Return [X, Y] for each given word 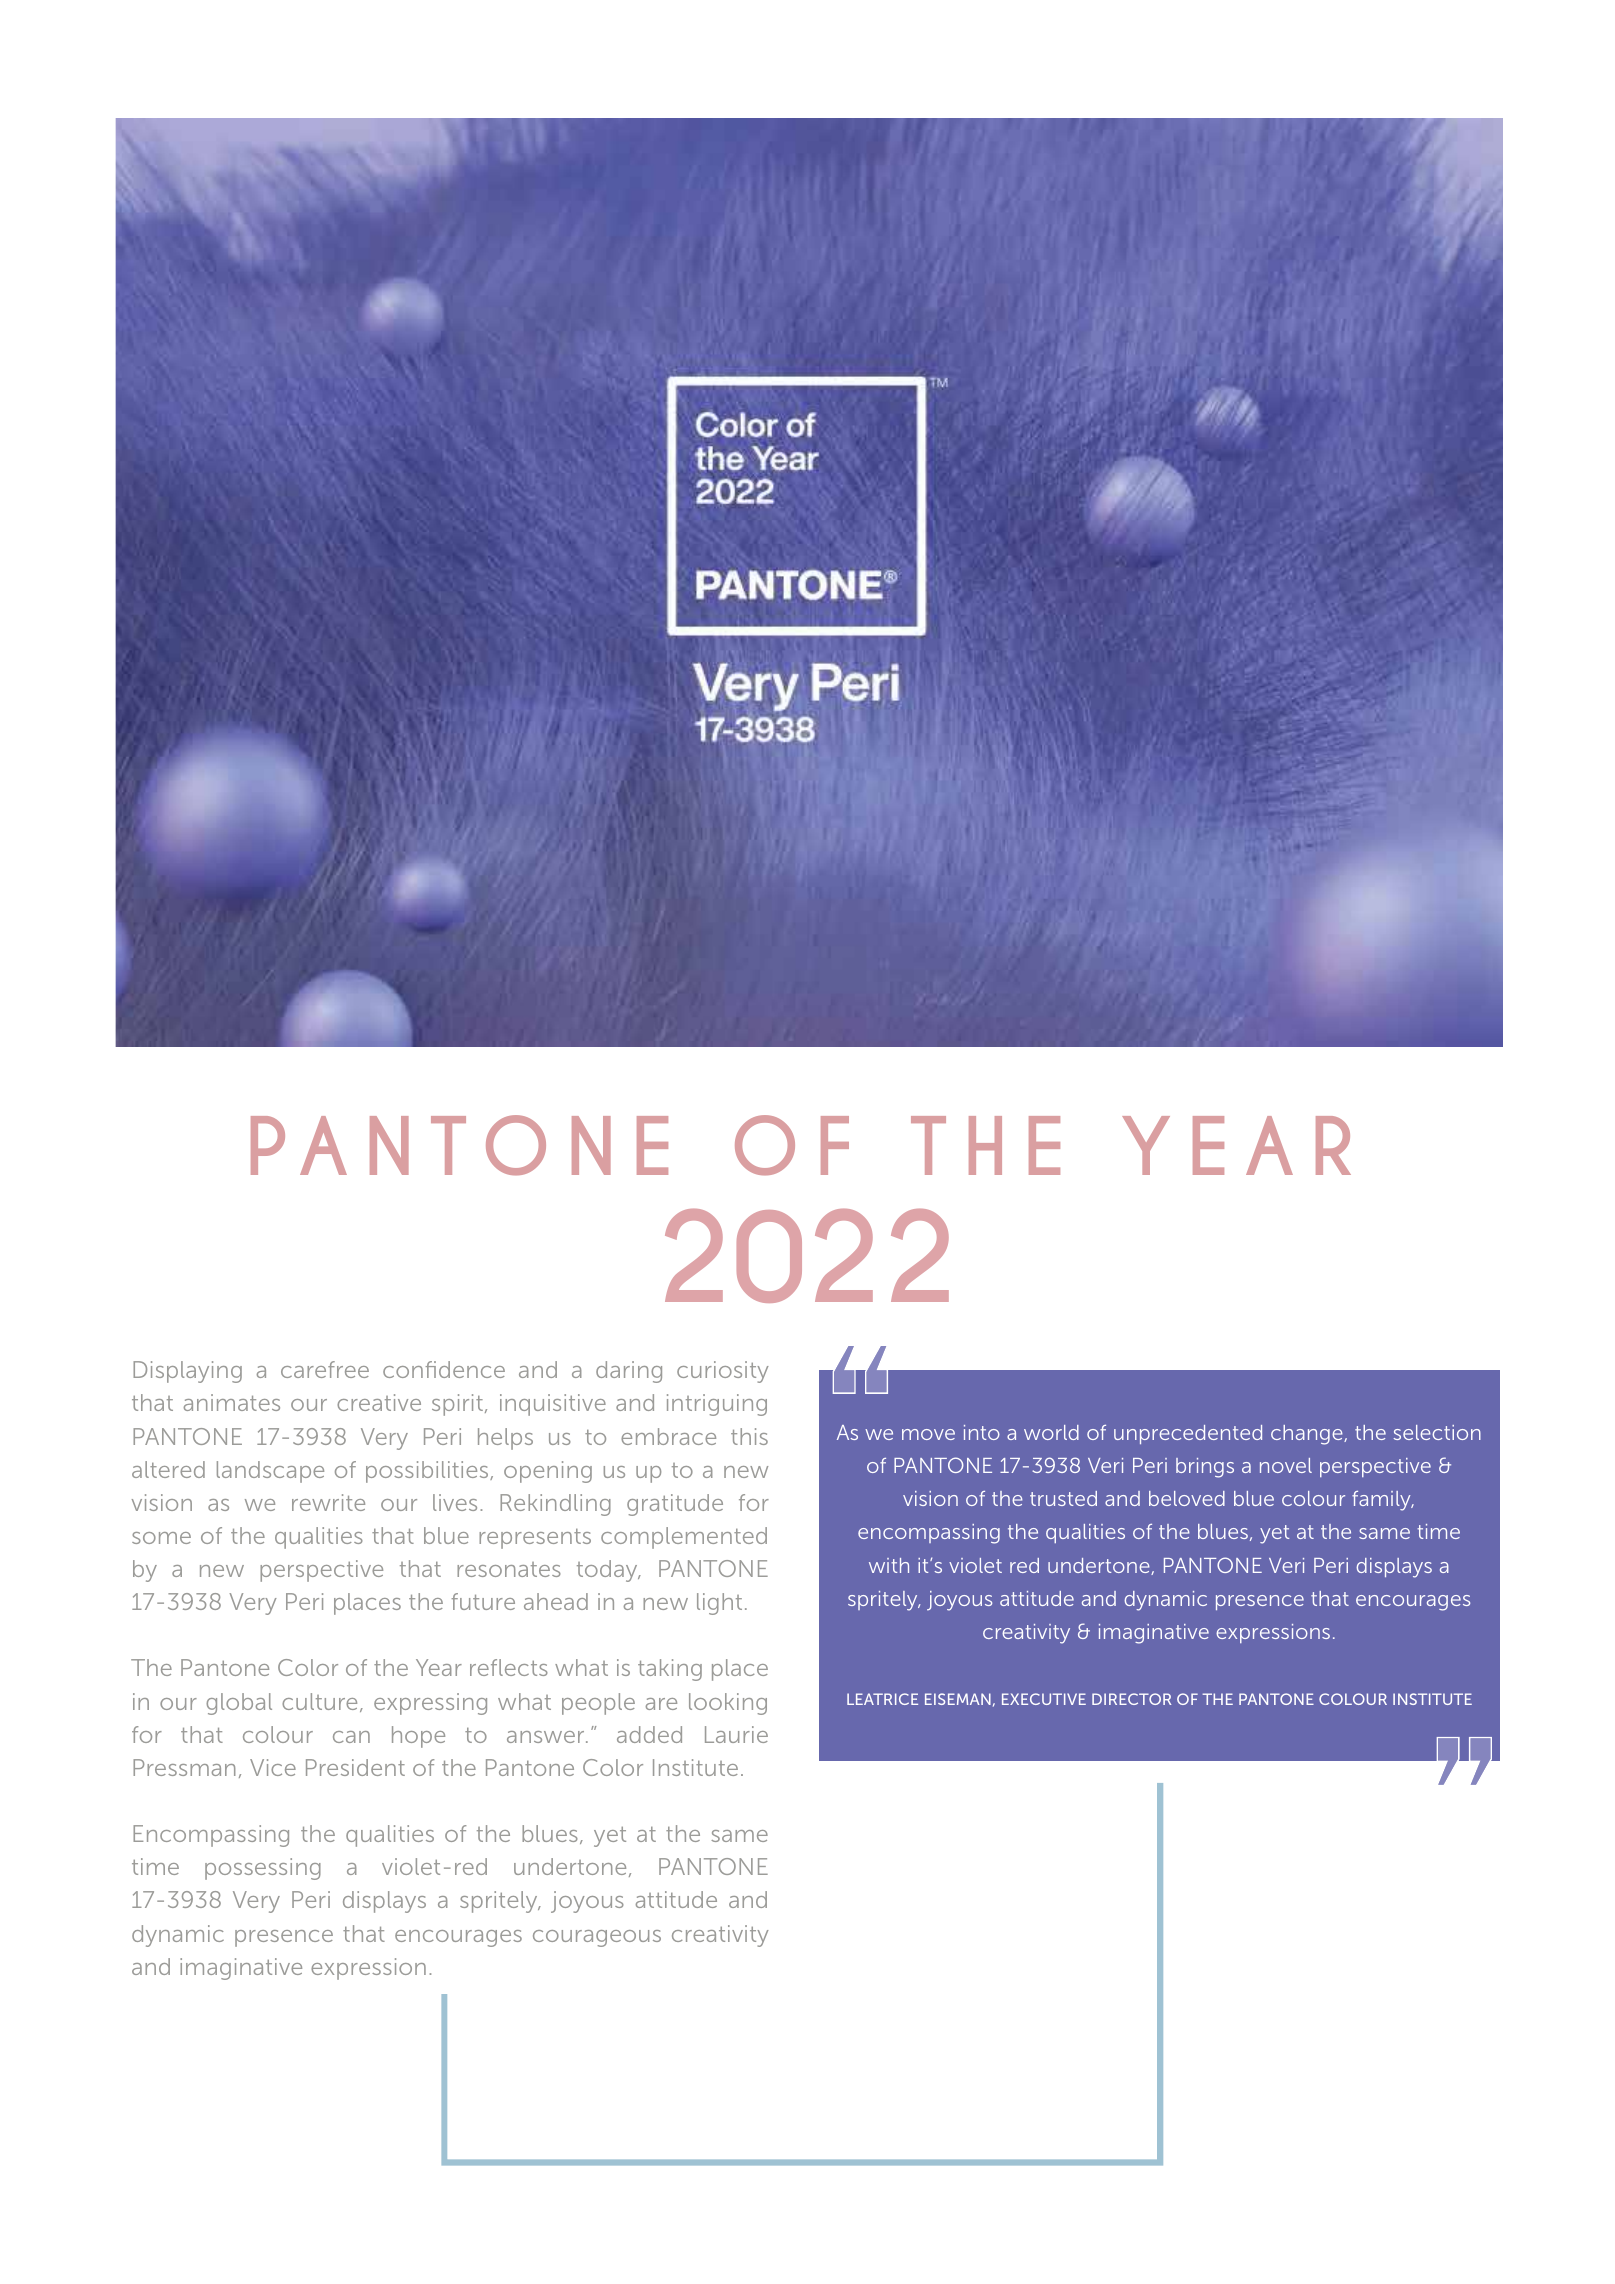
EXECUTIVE [1044, 1699]
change [1308, 1435]
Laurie [736, 1734]
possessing [263, 1869]
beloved [1187, 1498]
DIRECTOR [1131, 1699]
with [889, 1565]
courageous [597, 1938]
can [351, 1737]
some [161, 1538]
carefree [325, 1369]
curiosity [723, 1372]
